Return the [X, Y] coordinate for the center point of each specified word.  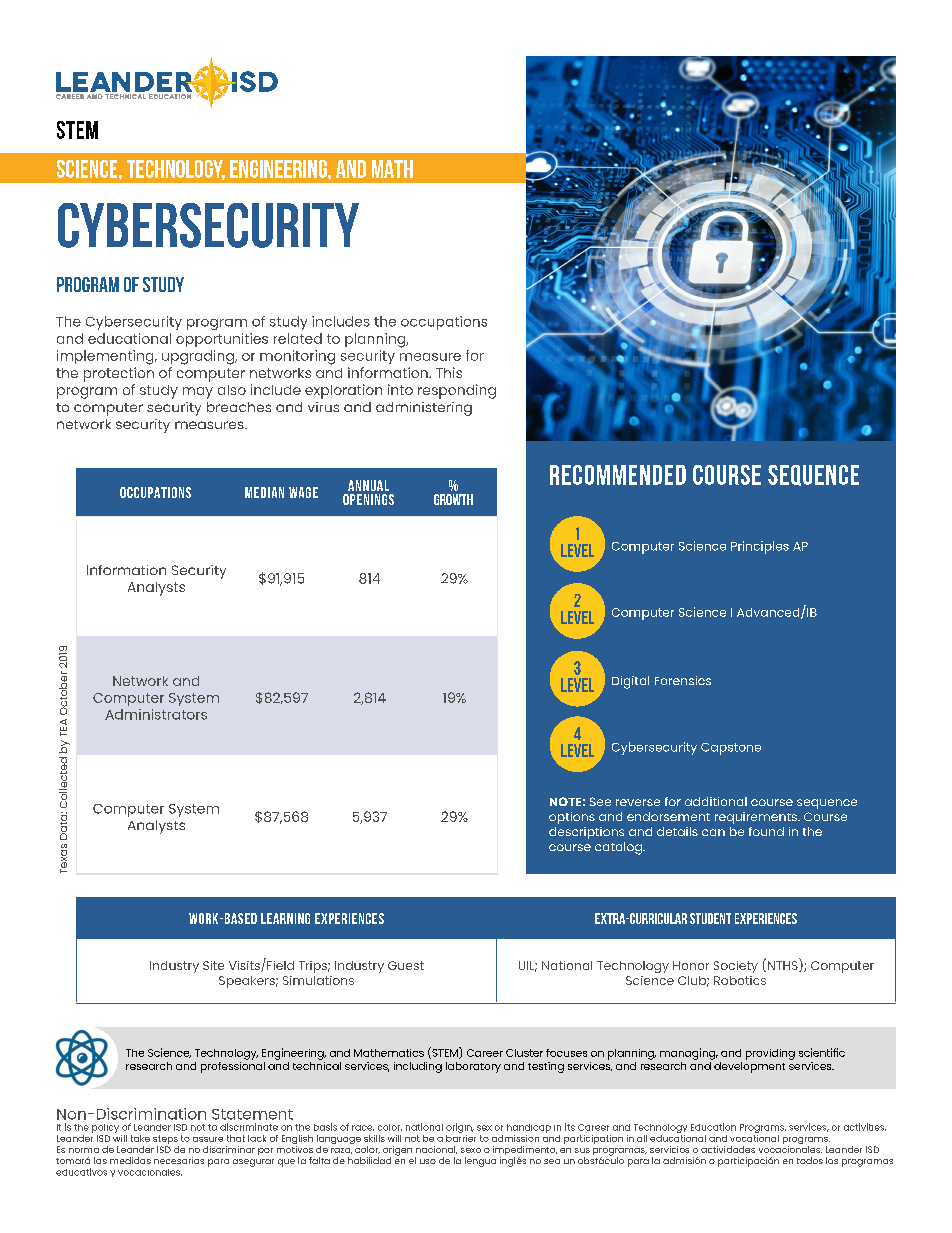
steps [166, 1141]
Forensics [683, 680]
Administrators [156, 714]
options [572, 818]
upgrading [199, 357]
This [449, 372]
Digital [630, 682]
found [766, 831]
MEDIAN [264, 492]
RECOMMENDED [618, 475]
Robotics [740, 980]
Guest [406, 965]
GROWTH [453, 499]
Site [213, 965]
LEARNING [285, 918]
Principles [760, 547]
